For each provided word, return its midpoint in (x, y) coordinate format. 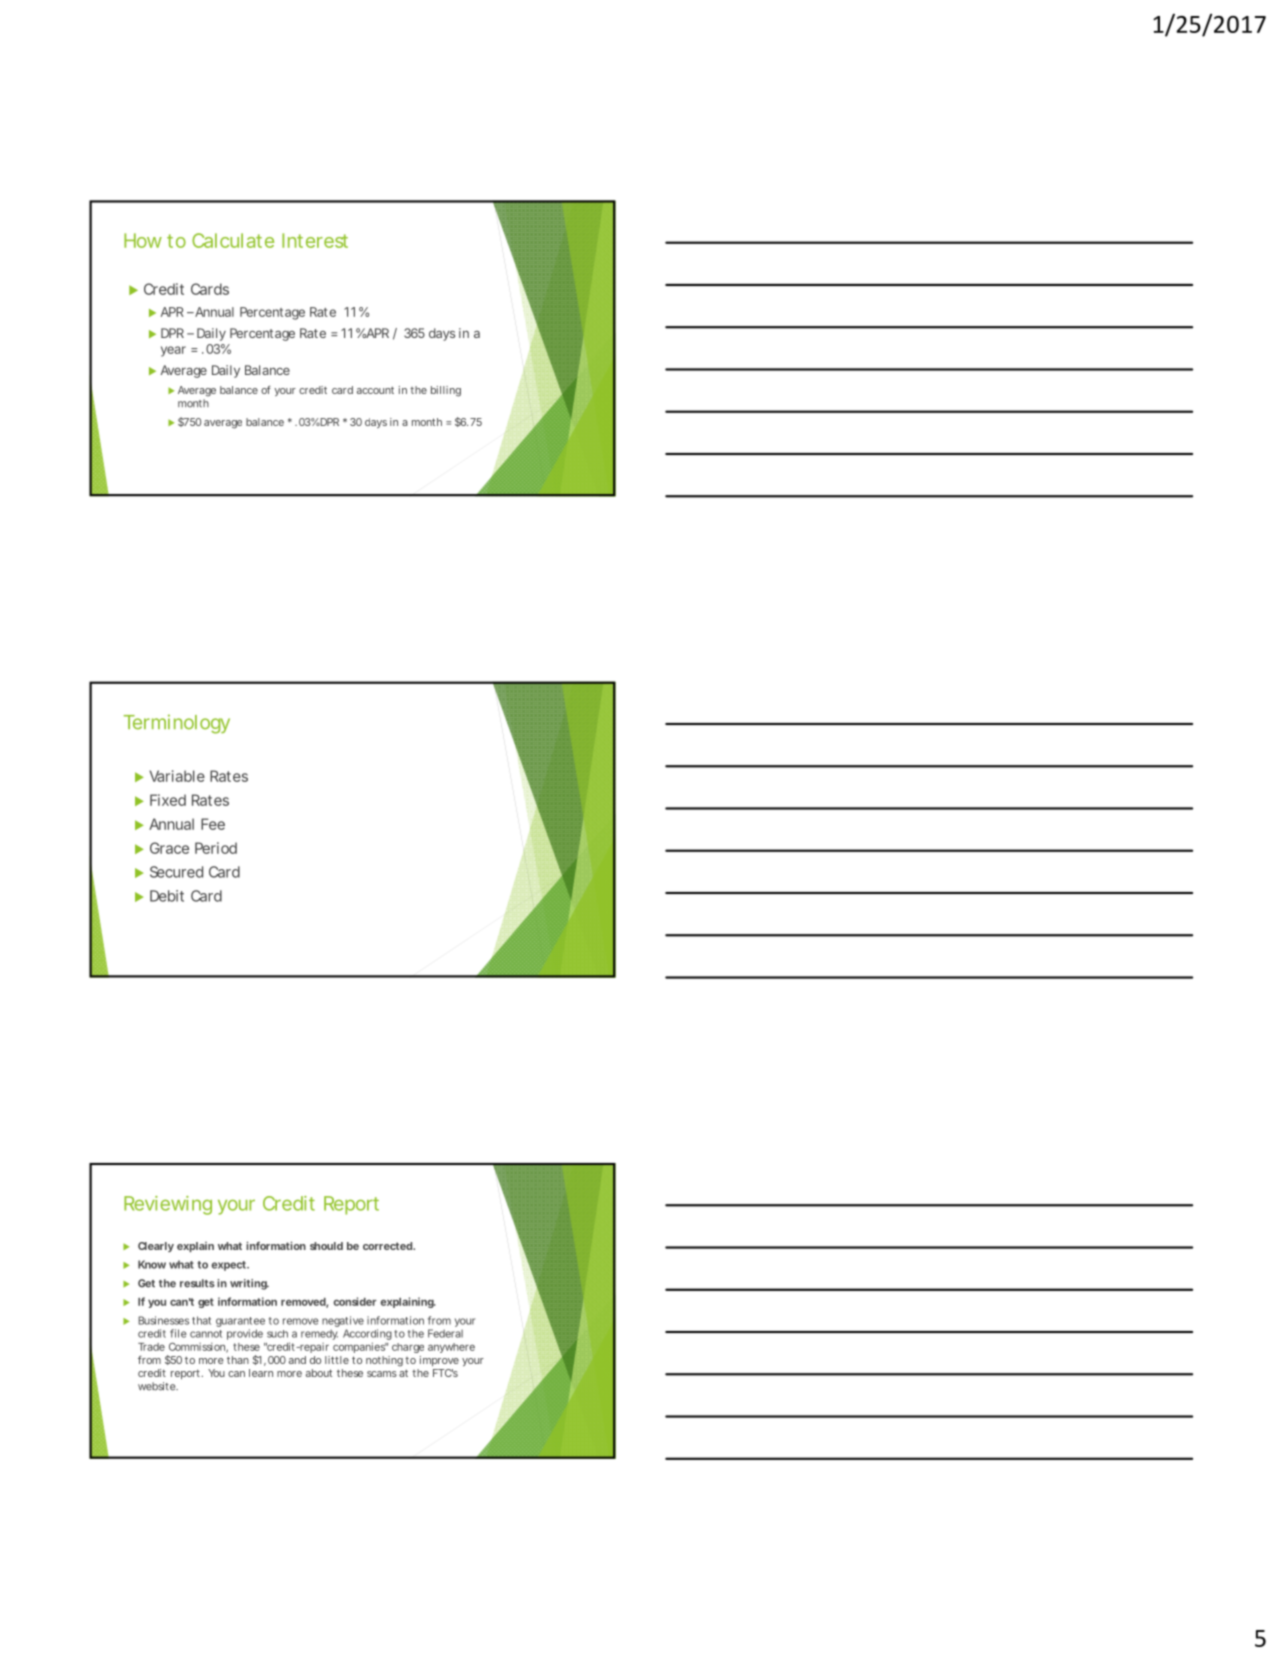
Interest (315, 240)
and (297, 1360)
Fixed (168, 800)
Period (216, 848)
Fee (213, 824)
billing (446, 391)
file (178, 1333)
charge (408, 1348)
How (143, 240)
